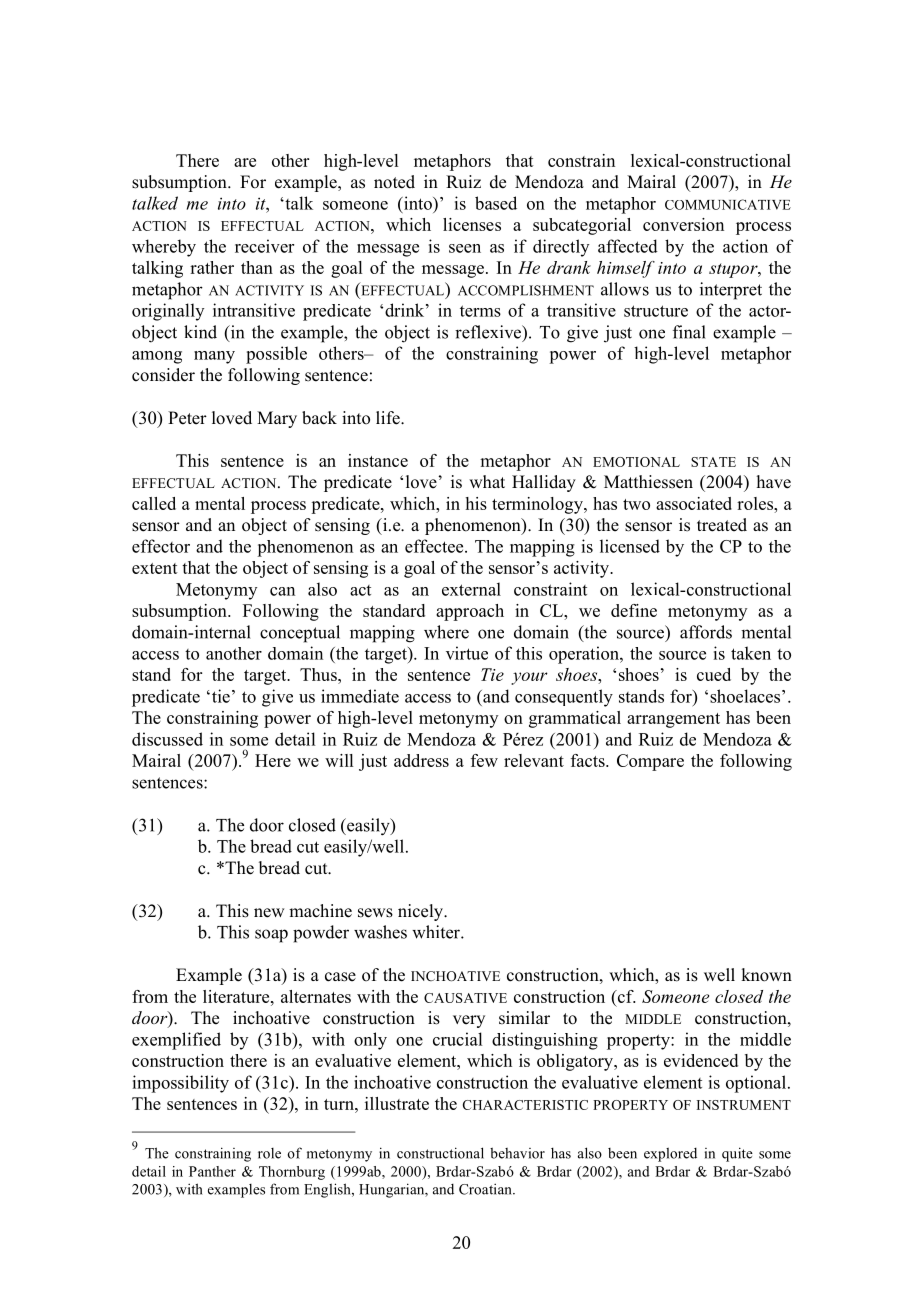 The width and height of the screenshot is (924, 1308). What do you see at coordinates (722, 525) in the screenshot?
I see `treated` at bounding box center [722, 525].
